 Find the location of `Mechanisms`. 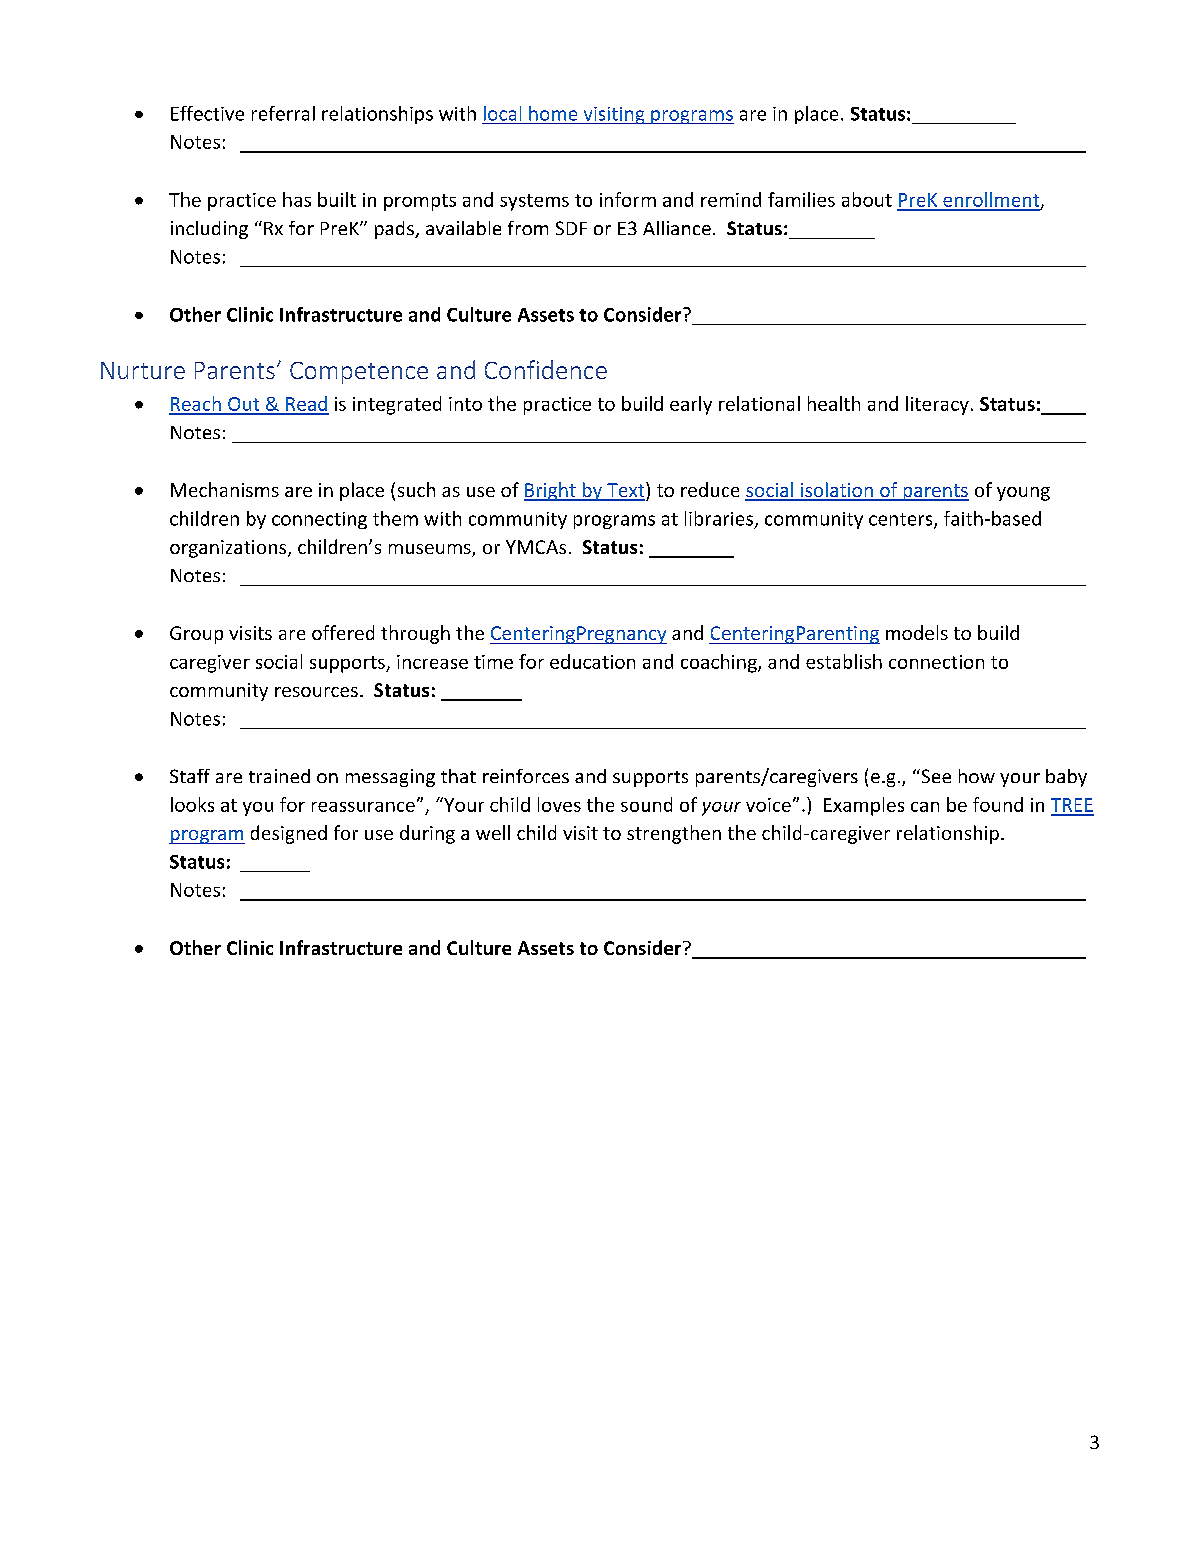

Mechanisms is located at coordinates (225, 489).
